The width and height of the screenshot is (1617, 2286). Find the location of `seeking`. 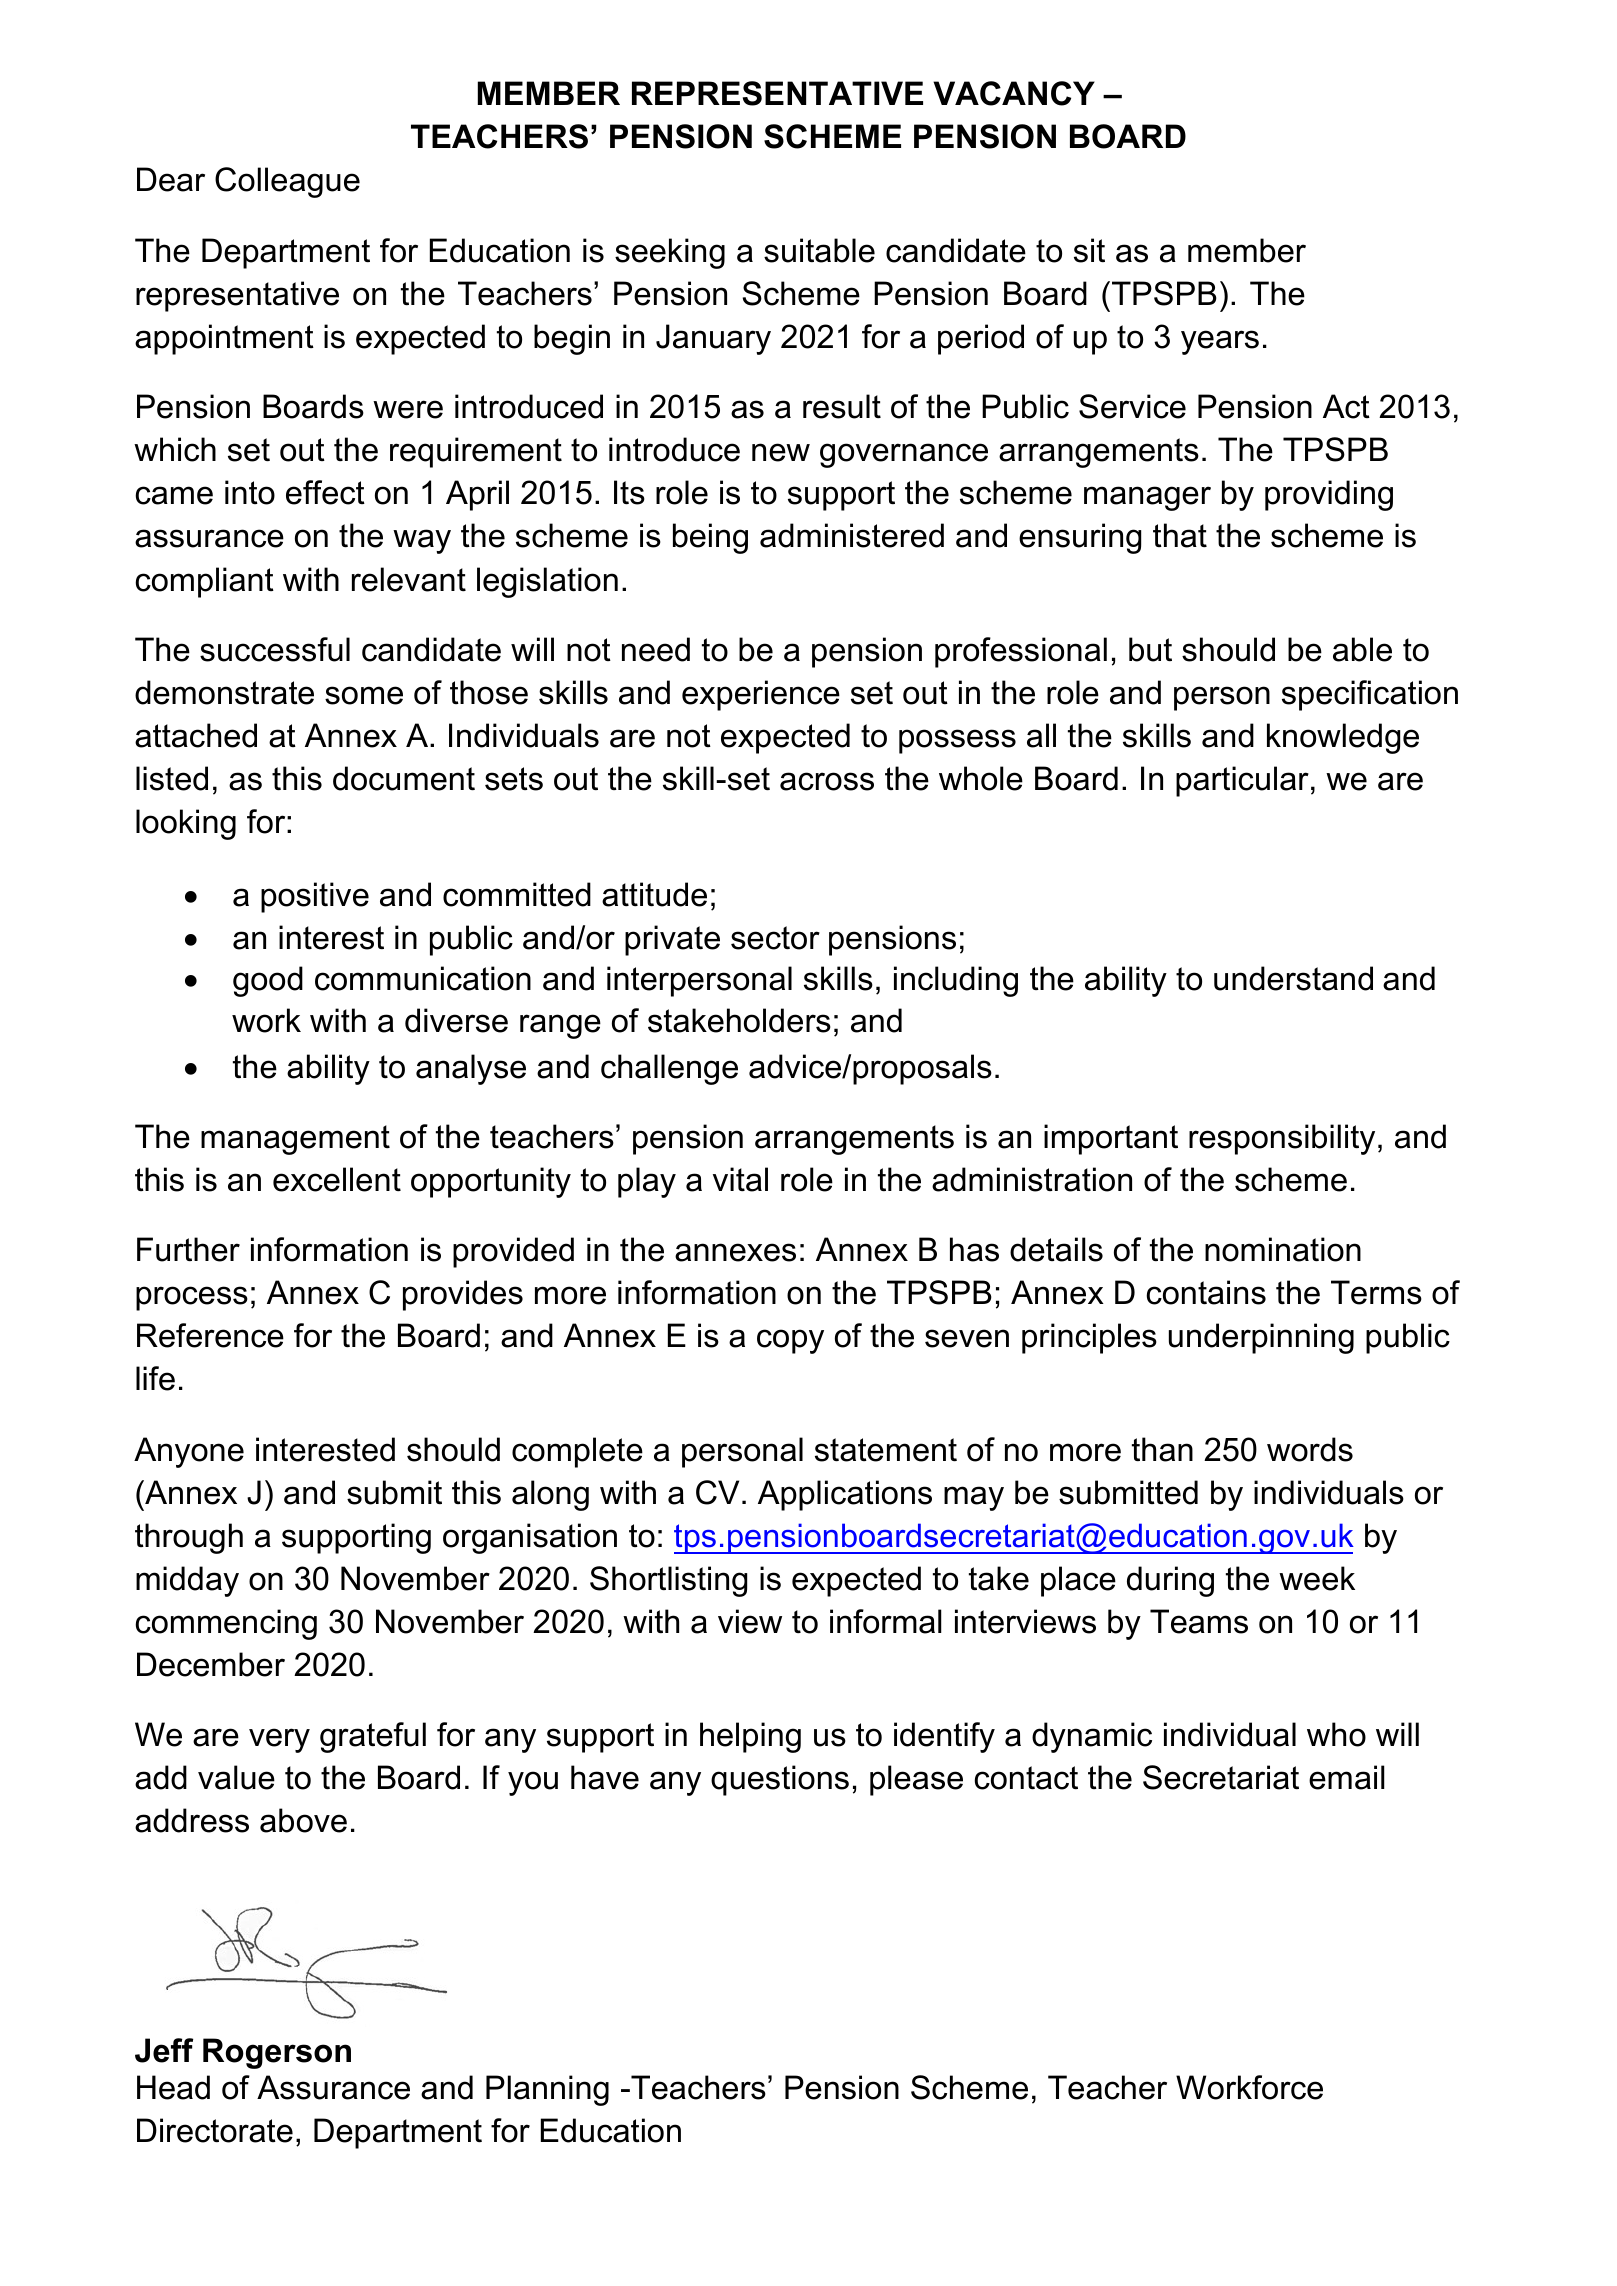

seeking is located at coordinates (670, 253).
